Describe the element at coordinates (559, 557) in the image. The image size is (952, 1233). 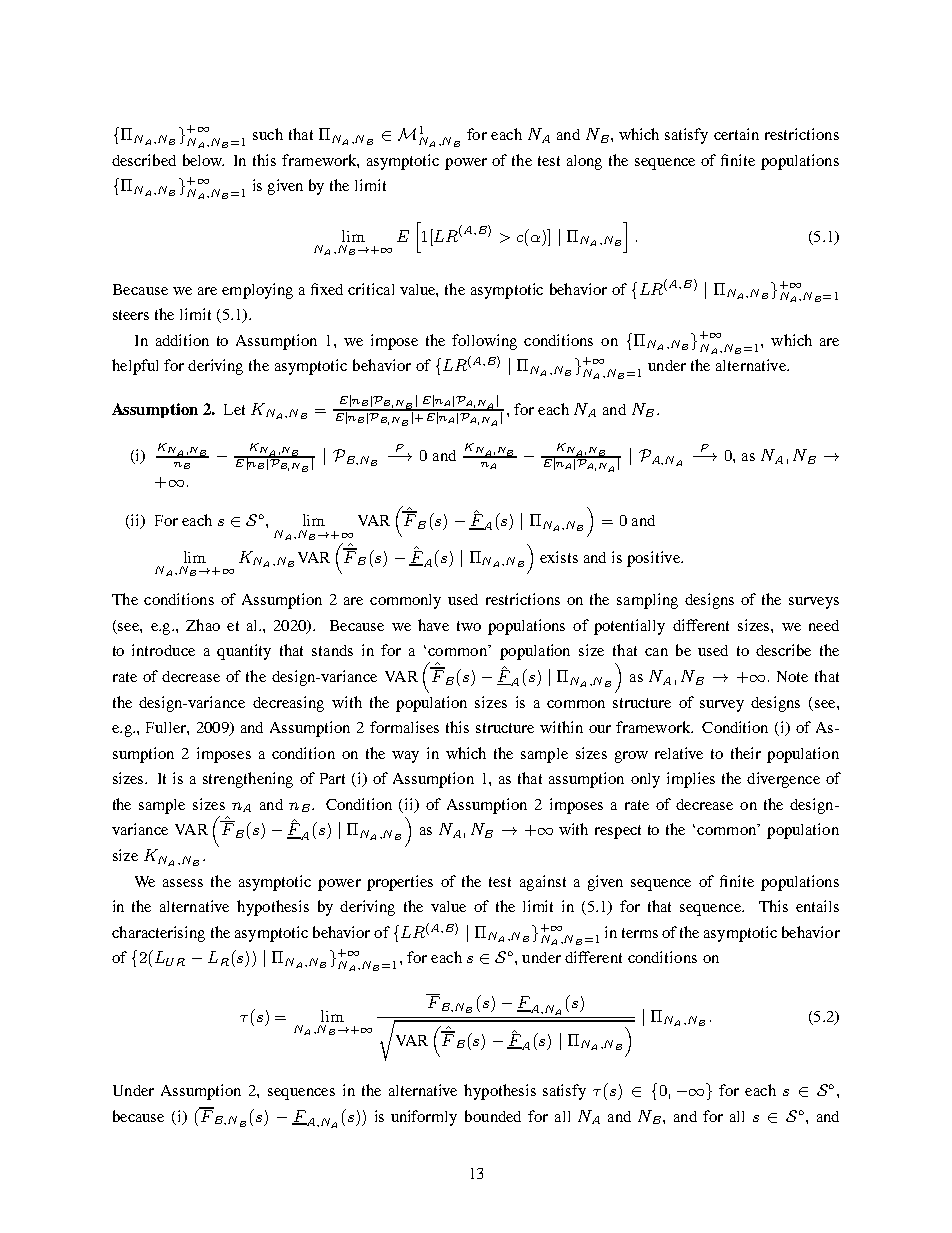
I see `exists` at that location.
